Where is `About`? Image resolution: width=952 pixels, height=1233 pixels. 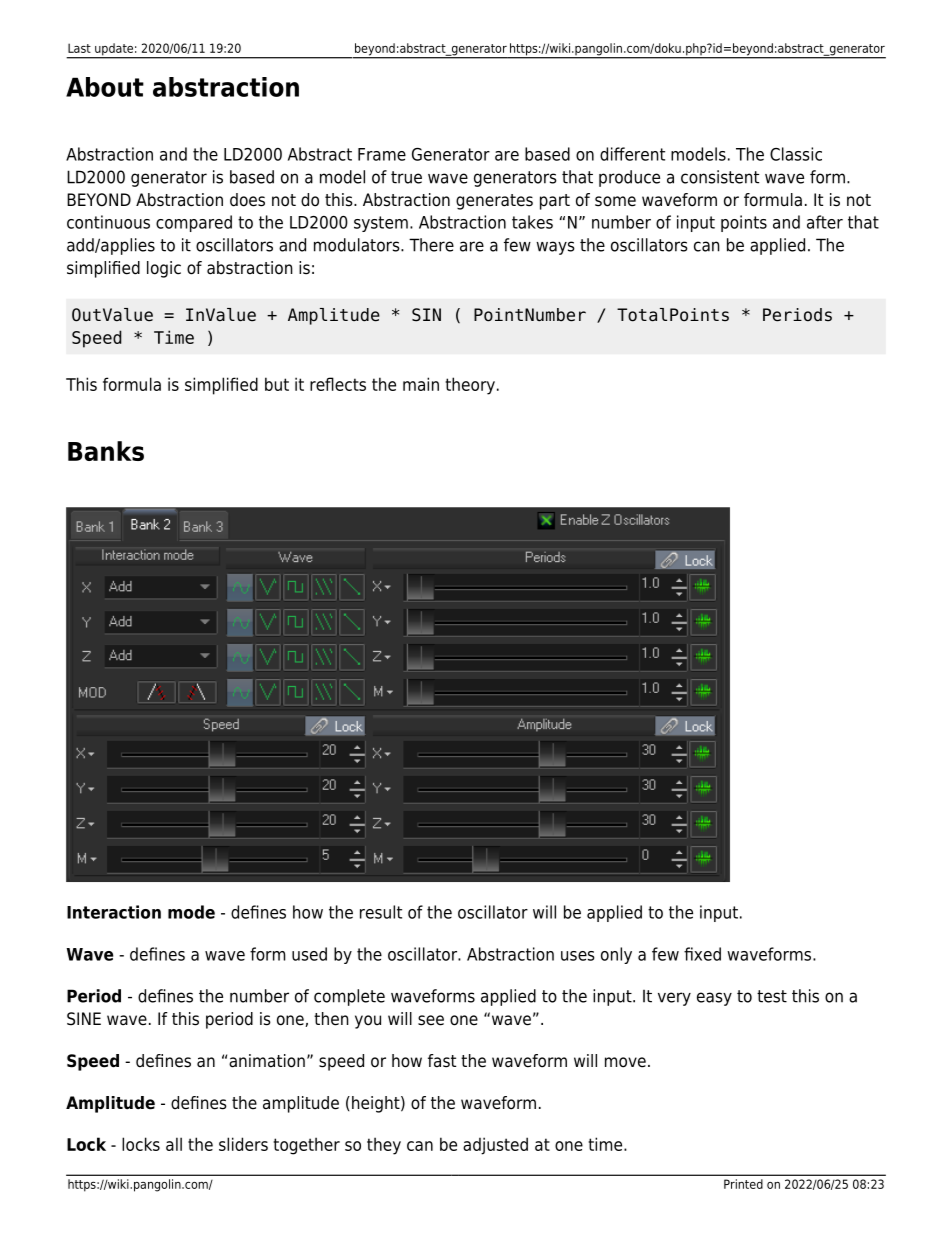
About is located at coordinates (105, 87).
